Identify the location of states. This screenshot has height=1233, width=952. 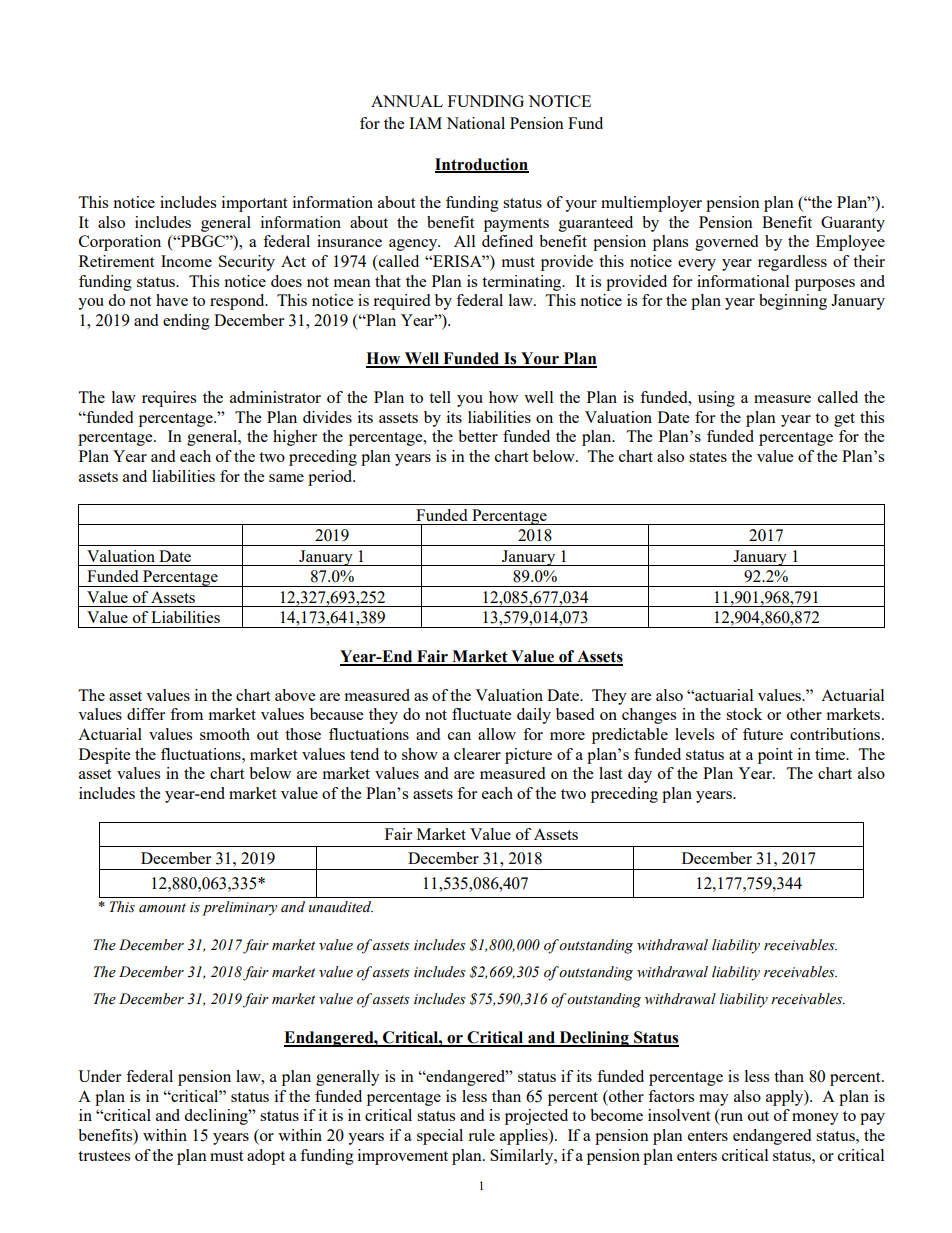
(708, 457).
